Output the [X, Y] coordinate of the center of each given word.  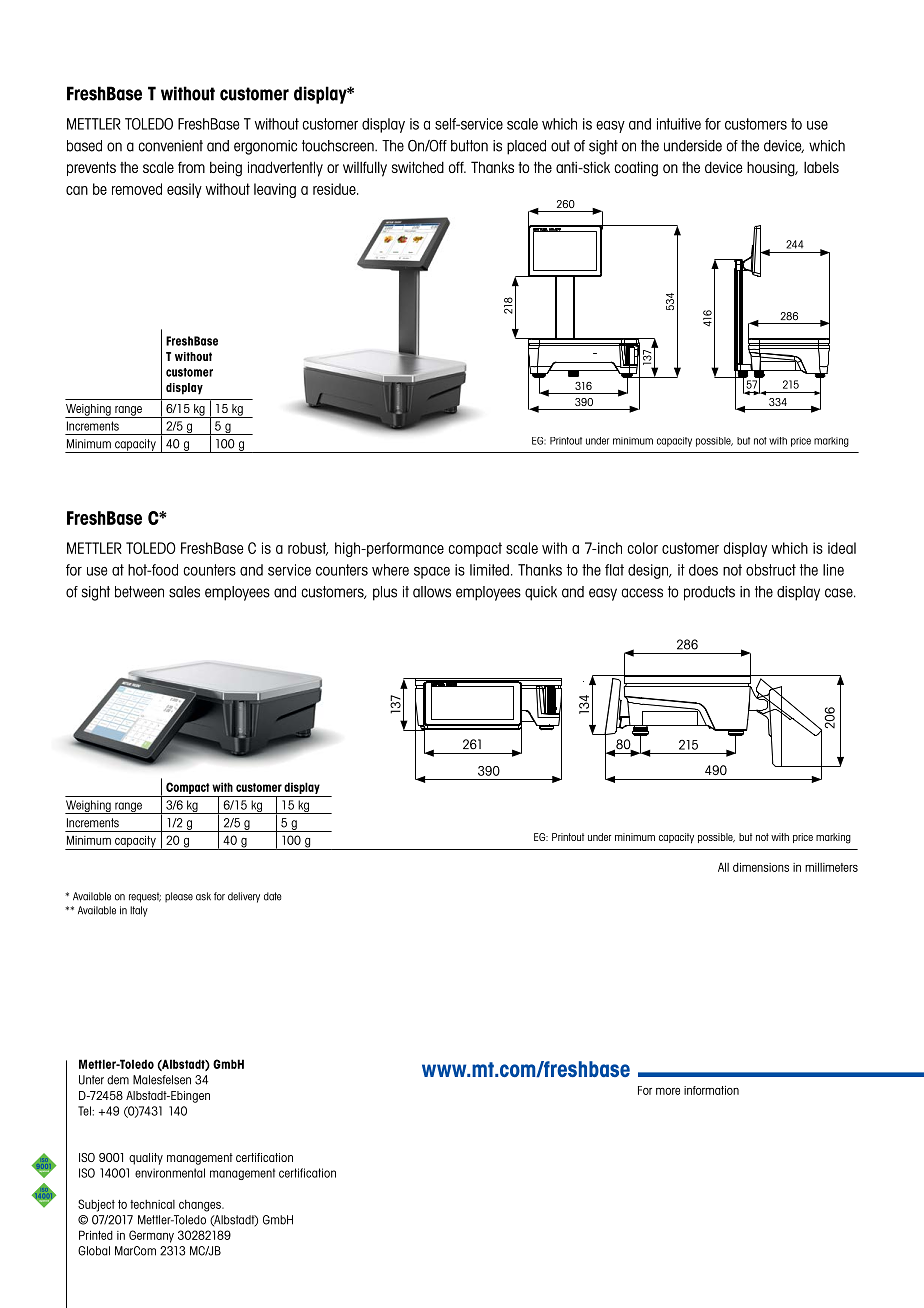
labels [821, 167]
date [273, 896]
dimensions [761, 867]
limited [489, 570]
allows [432, 592]
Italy [139, 911]
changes [201, 1206]
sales [184, 592]
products [709, 593]
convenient [170, 146]
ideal [842, 548]
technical [152, 1204]
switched [418, 167]
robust [308, 549]
